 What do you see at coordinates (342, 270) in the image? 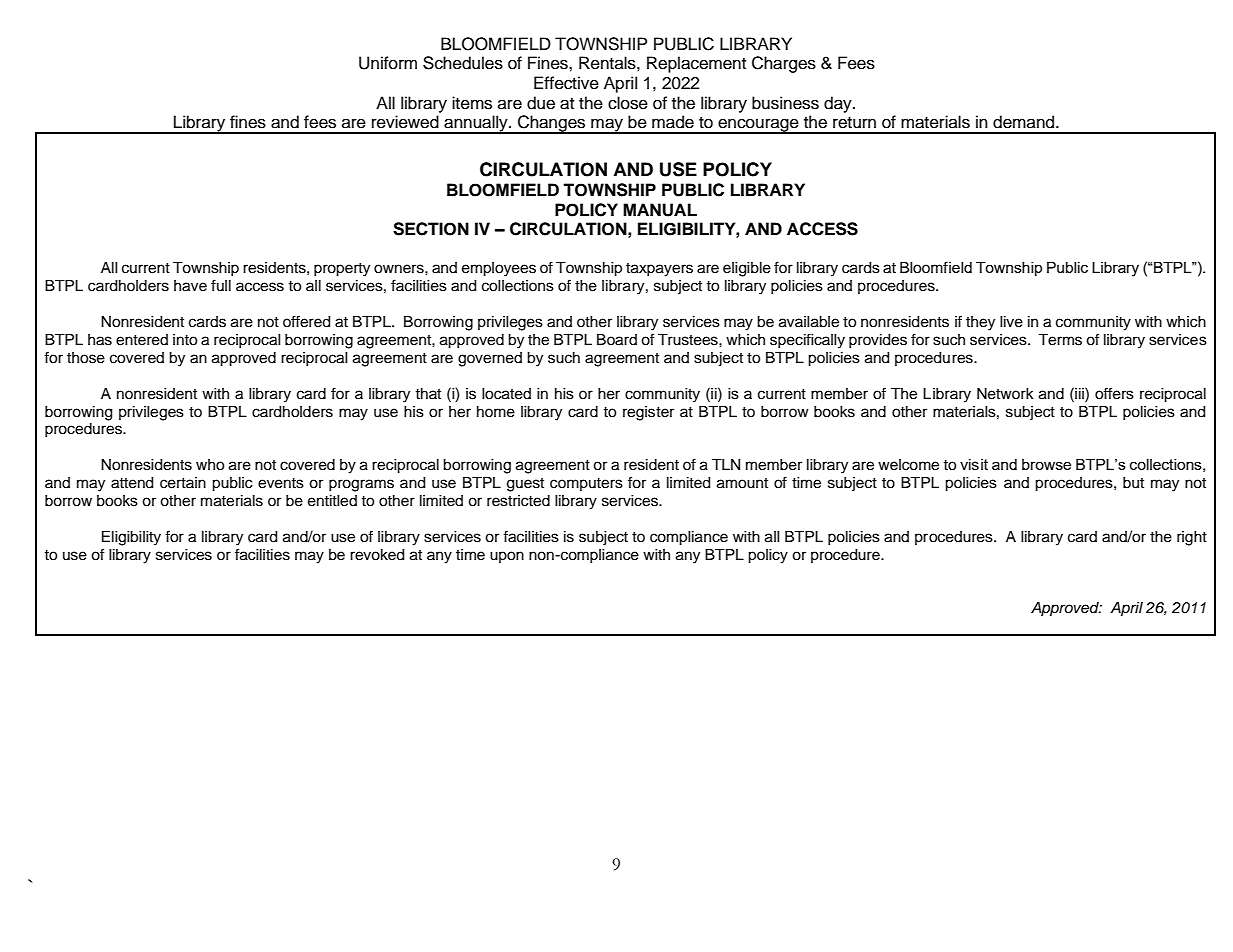
I see `property` at bounding box center [342, 270].
